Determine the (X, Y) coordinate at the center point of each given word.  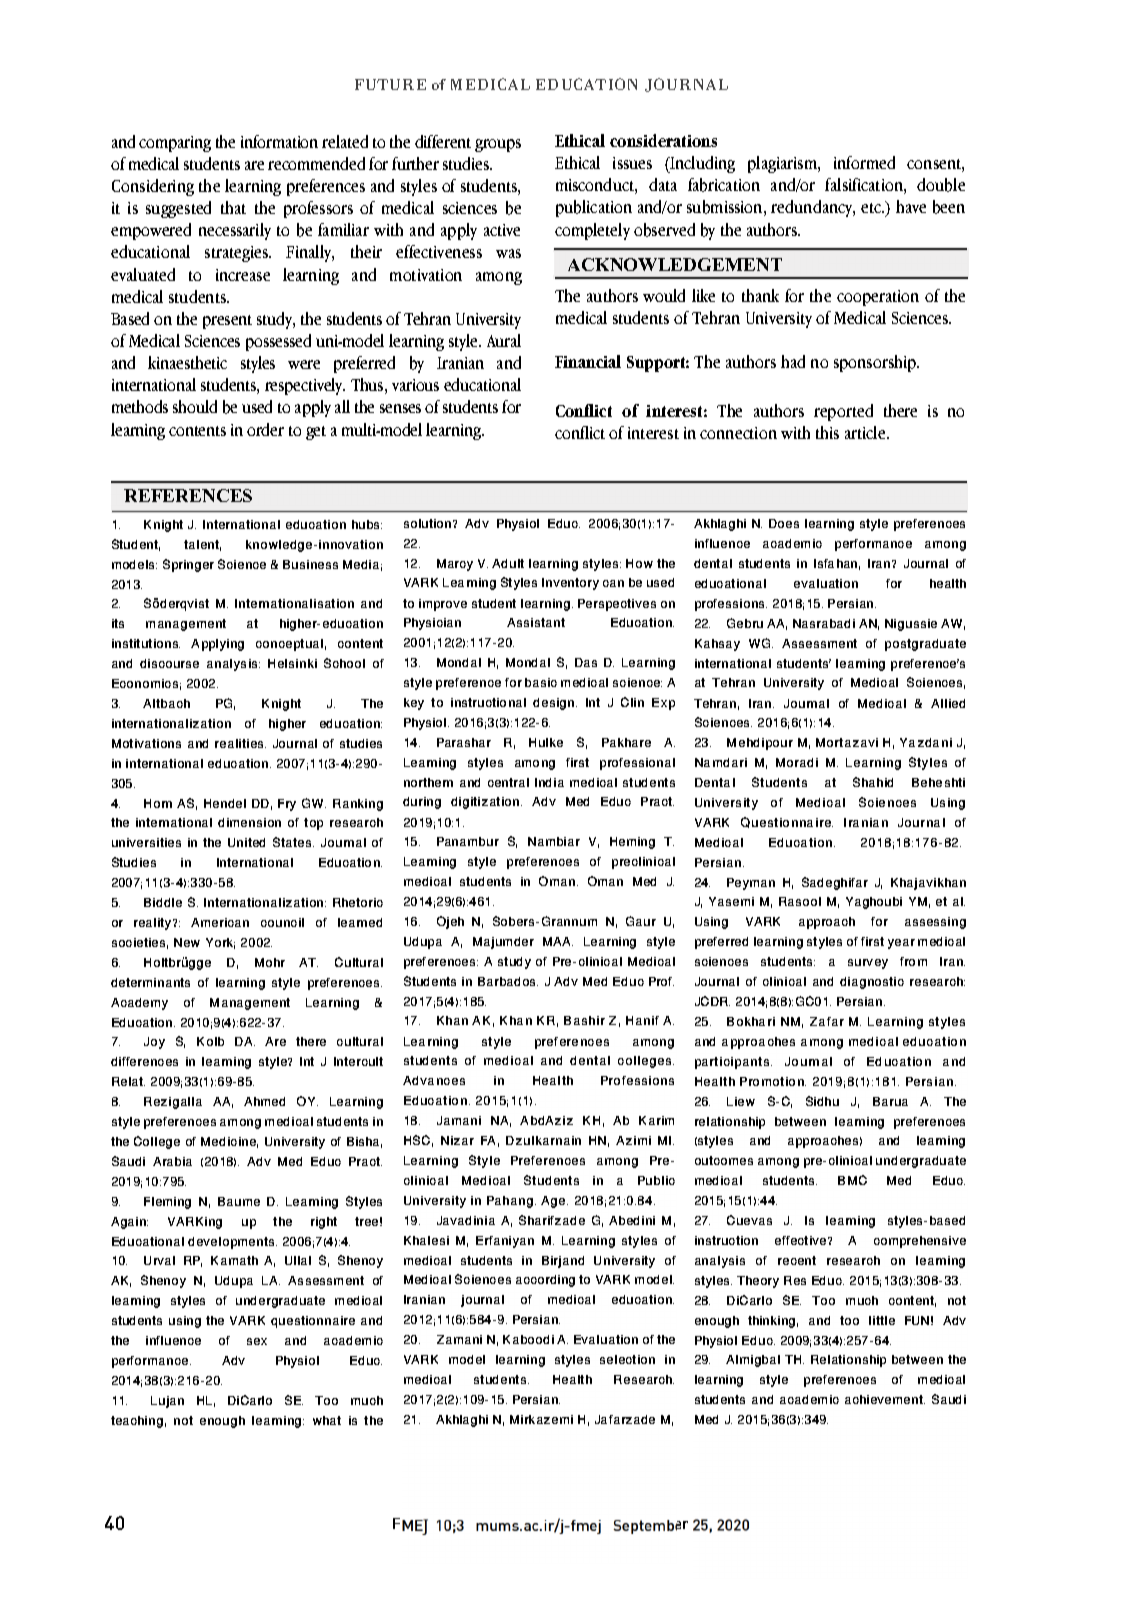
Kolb (210, 1041)
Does (784, 523)
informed (864, 162)
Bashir (584, 1020)
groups (498, 145)
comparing (175, 144)
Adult (508, 563)
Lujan (167, 1402)
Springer (188, 565)
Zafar (827, 1021)
